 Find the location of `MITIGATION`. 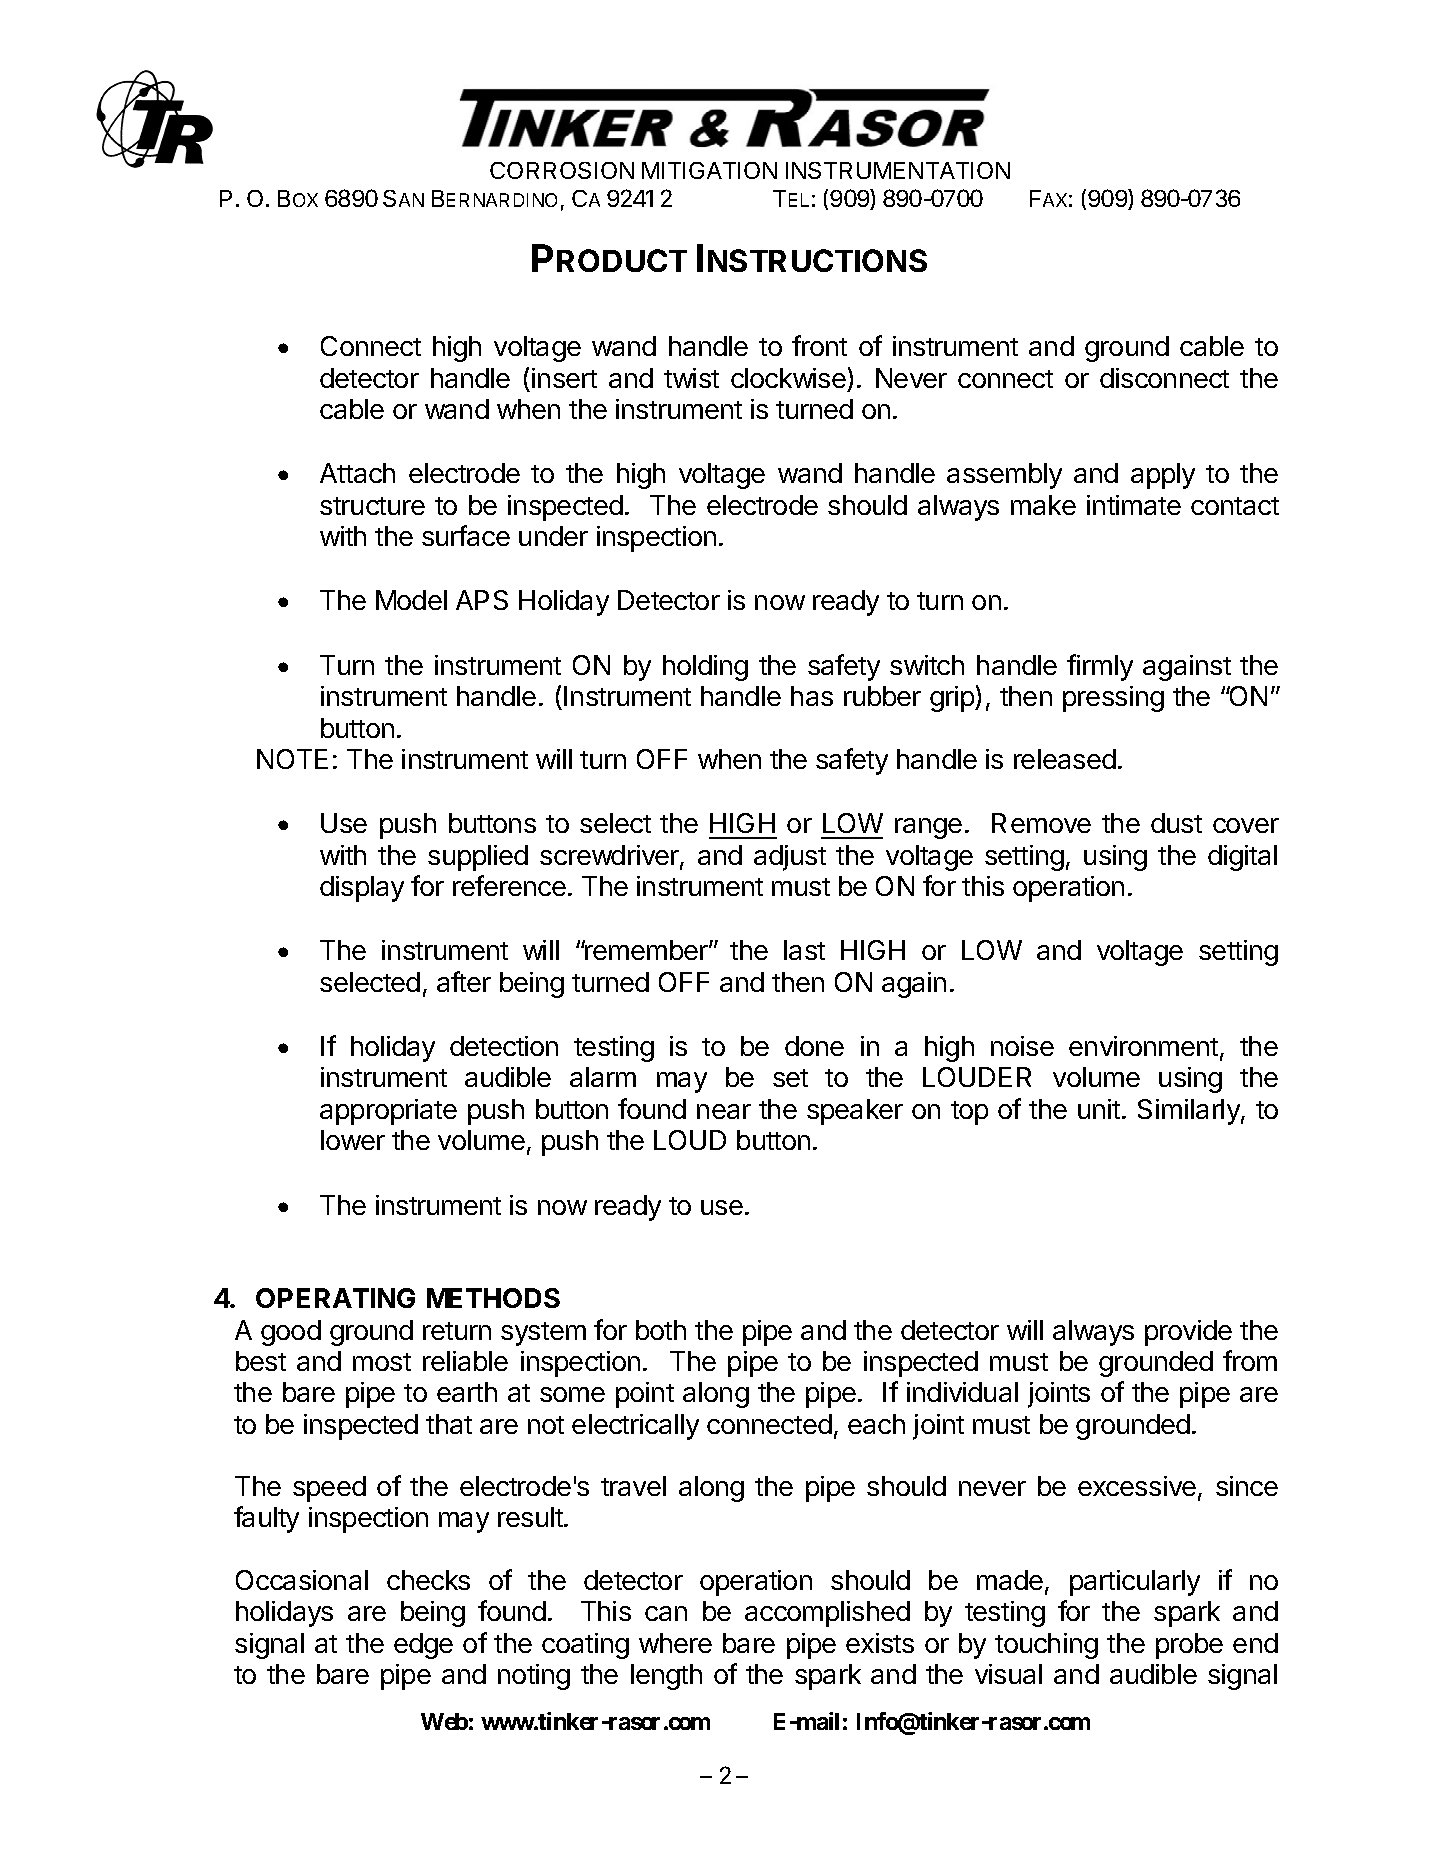

MITIGATION is located at coordinates (709, 170).
